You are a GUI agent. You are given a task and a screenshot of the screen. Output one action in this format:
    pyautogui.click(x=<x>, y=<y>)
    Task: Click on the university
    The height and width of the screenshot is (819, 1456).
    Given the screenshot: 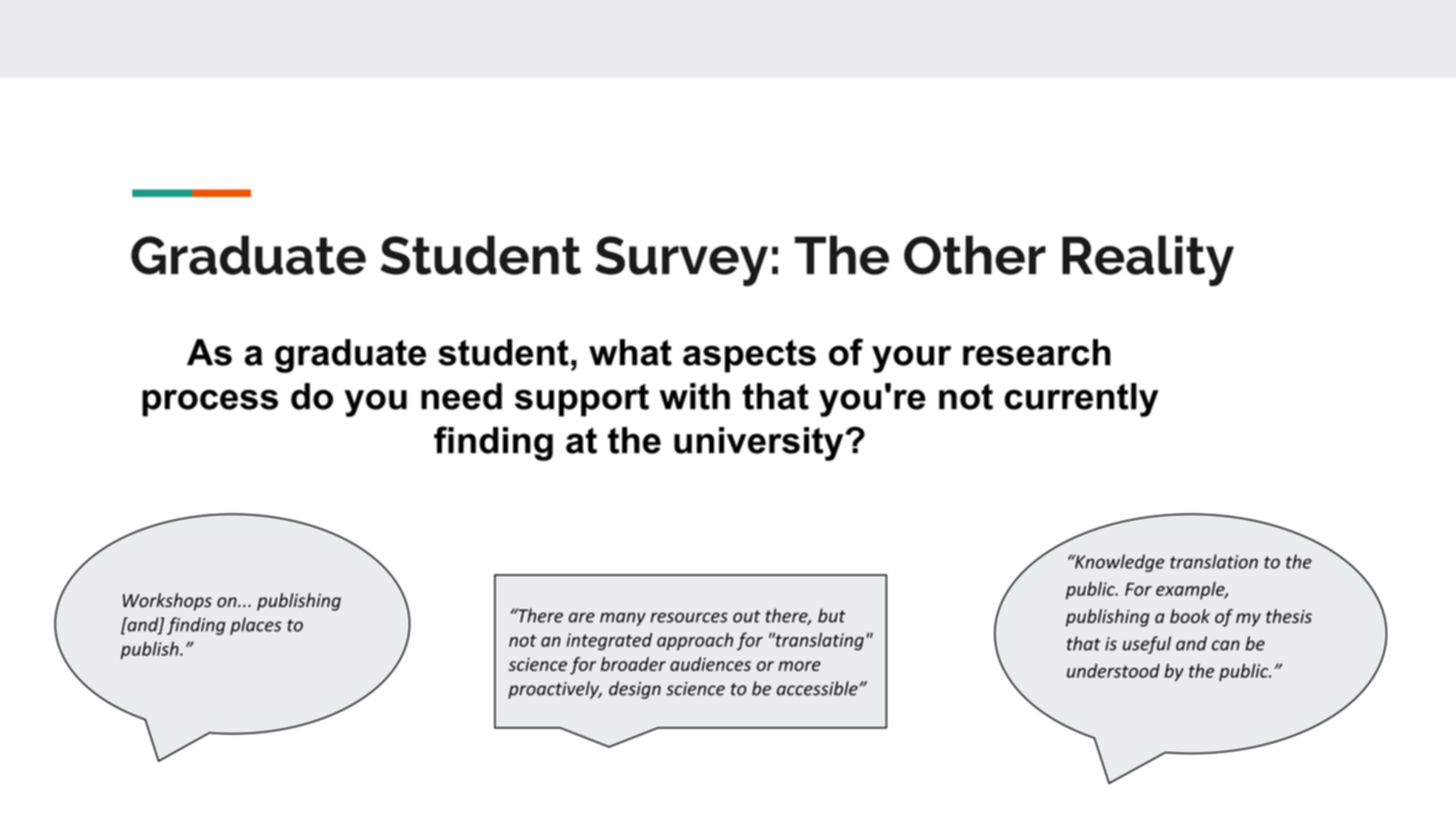 What is the action you would take?
    pyautogui.click(x=758, y=444)
